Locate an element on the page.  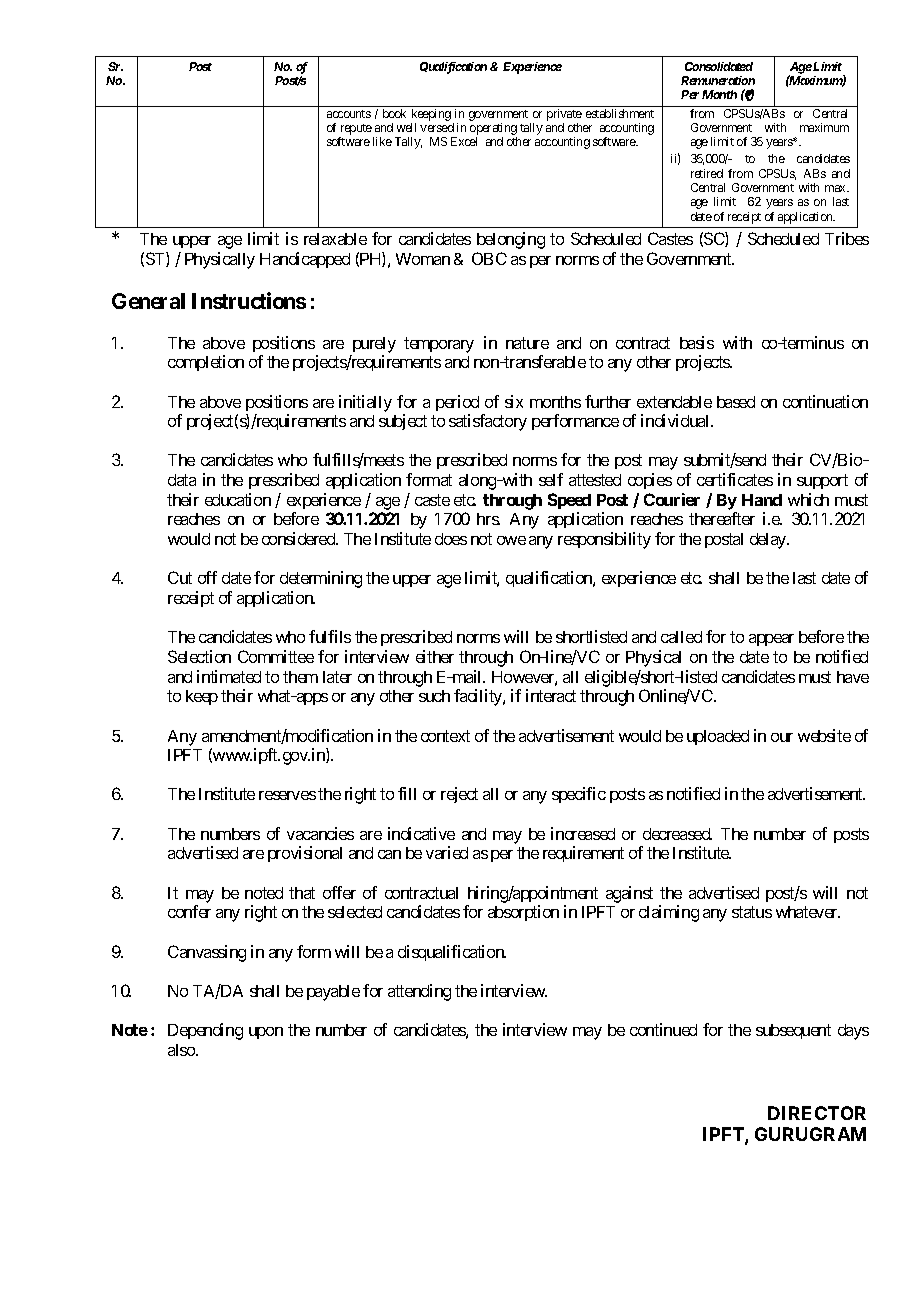
operating is located at coordinates (493, 129).
